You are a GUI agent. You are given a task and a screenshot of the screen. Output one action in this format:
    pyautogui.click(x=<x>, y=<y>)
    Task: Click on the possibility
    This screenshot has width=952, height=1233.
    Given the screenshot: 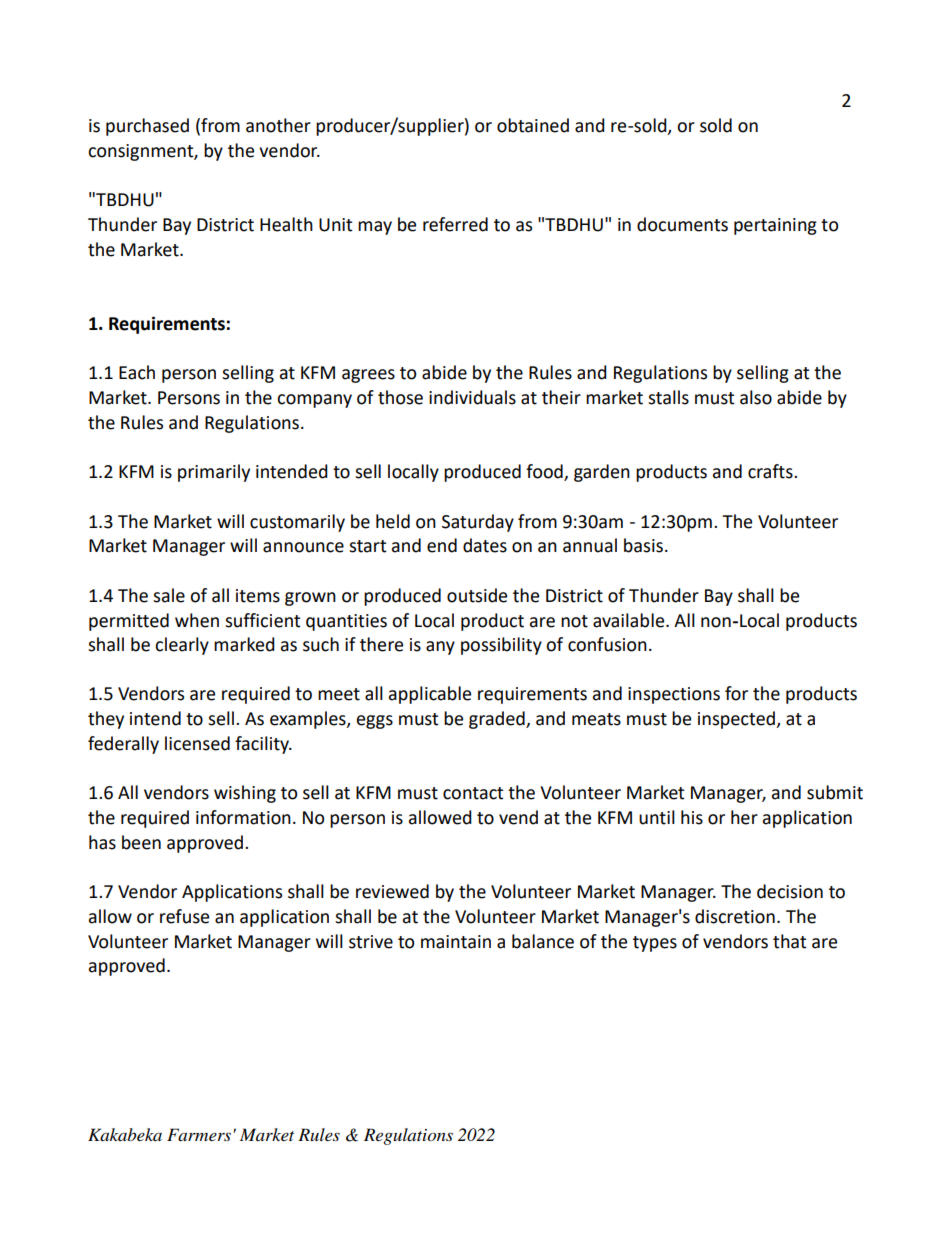 What is the action you would take?
    pyautogui.click(x=501, y=646)
